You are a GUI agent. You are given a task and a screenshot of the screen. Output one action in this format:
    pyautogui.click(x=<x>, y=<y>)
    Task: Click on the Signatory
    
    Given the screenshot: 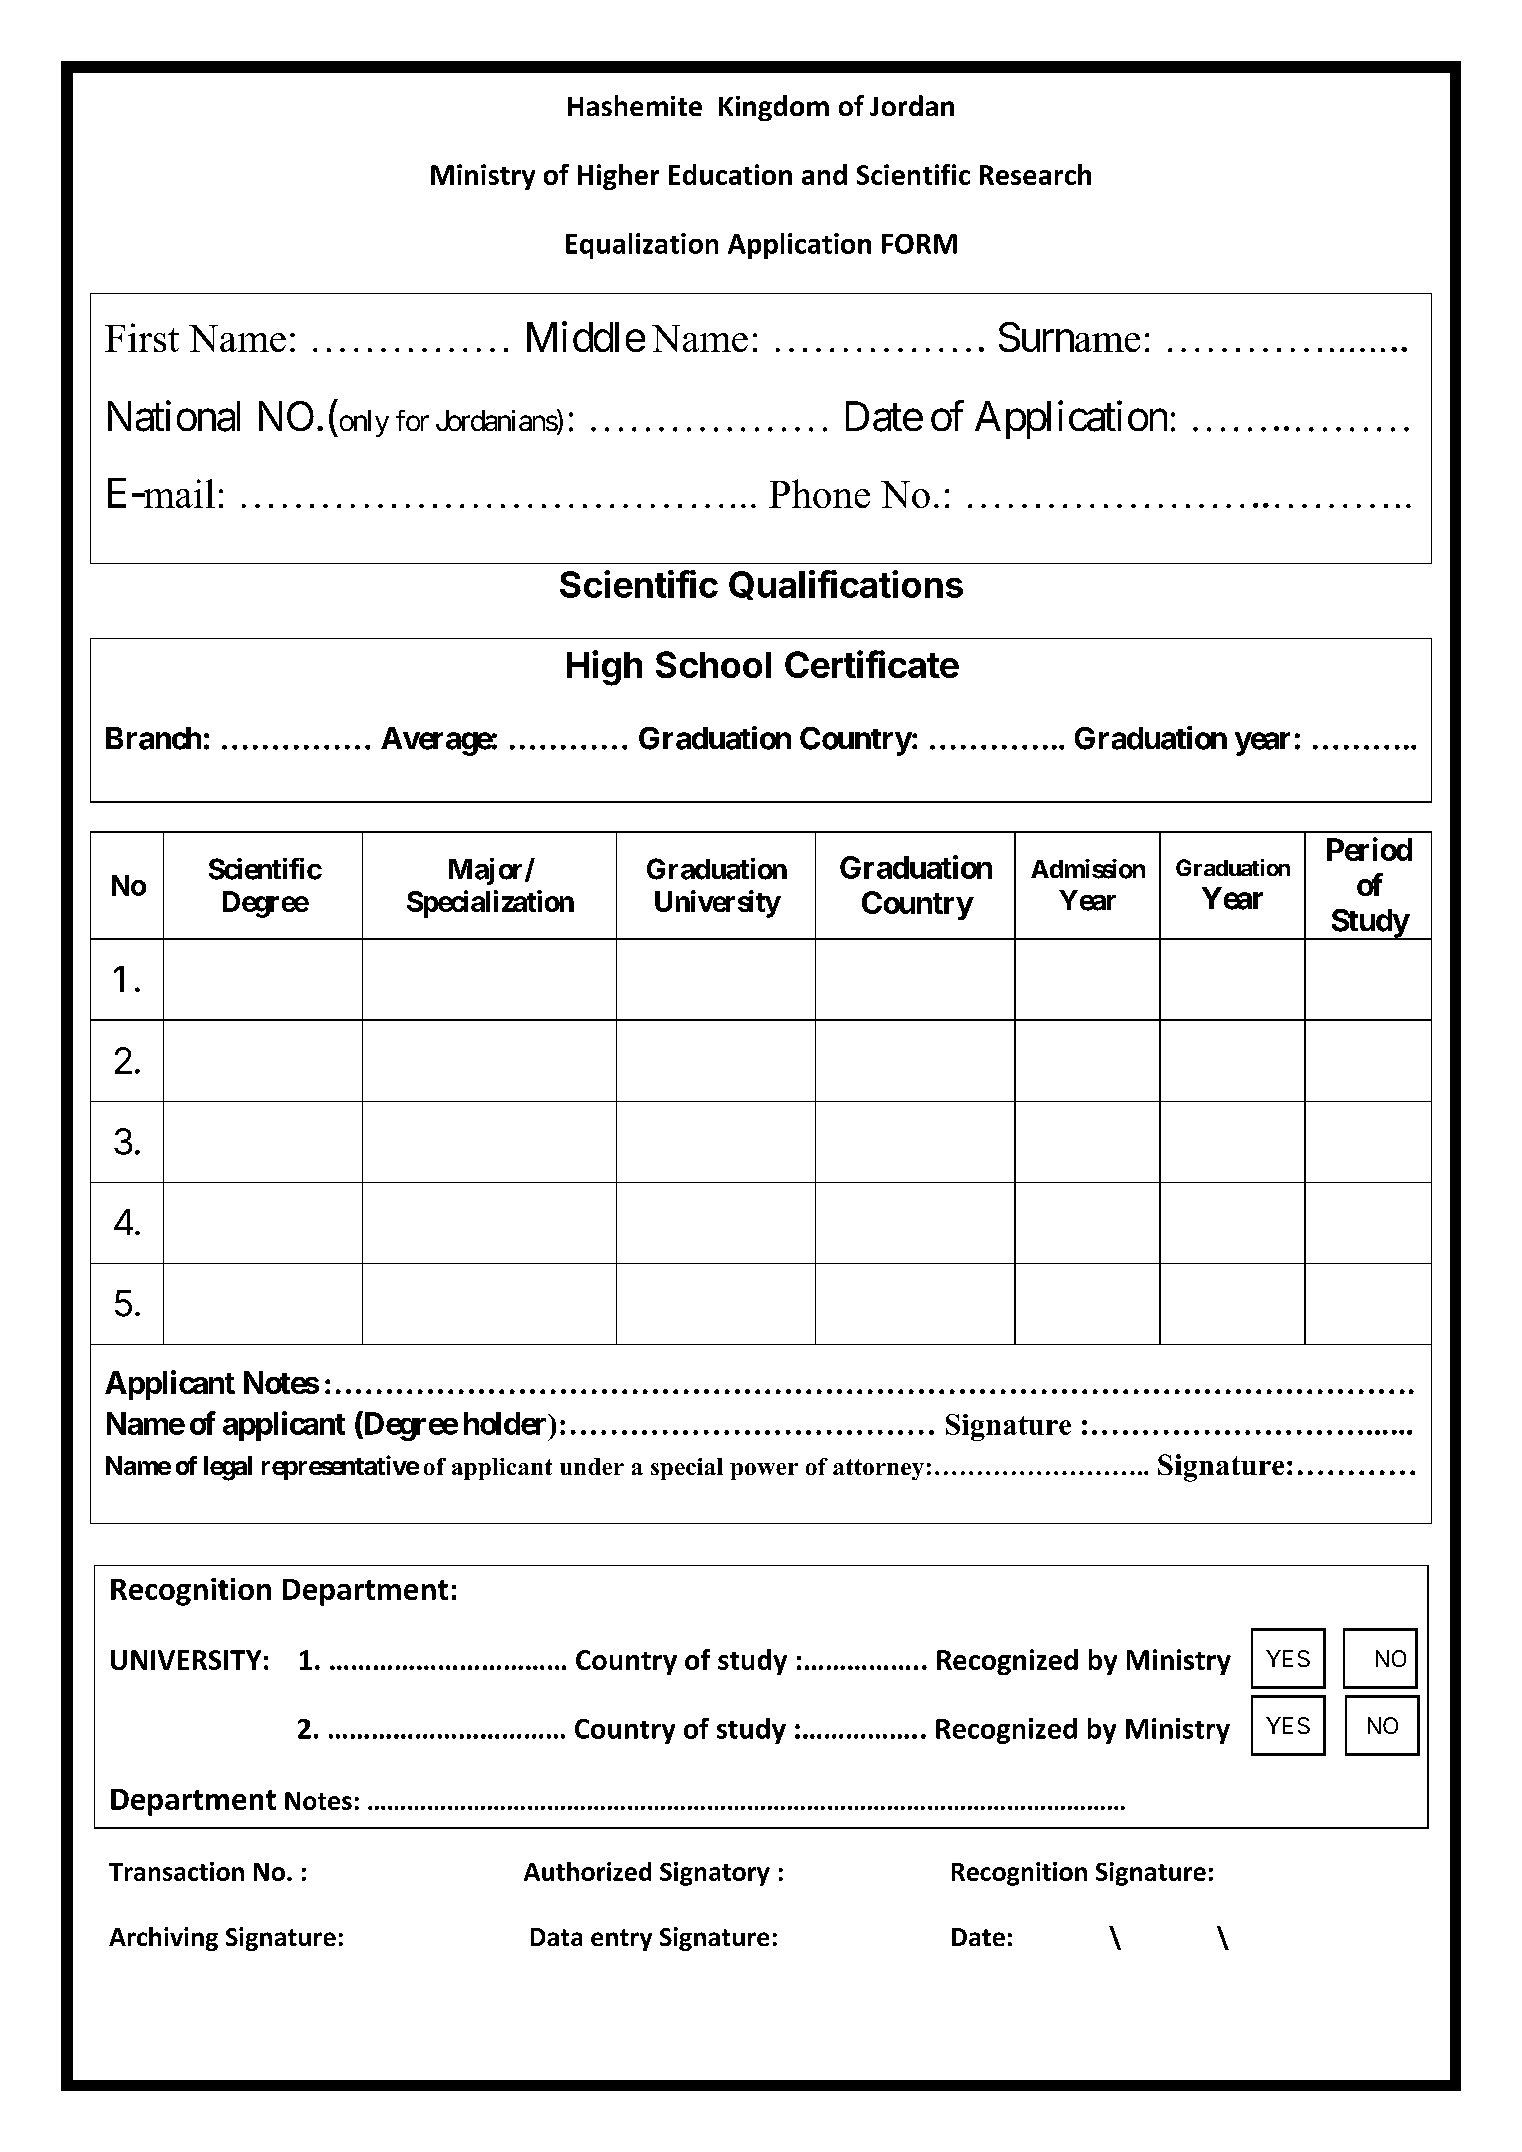 What is the action you would take?
    pyautogui.click(x=715, y=1874)
